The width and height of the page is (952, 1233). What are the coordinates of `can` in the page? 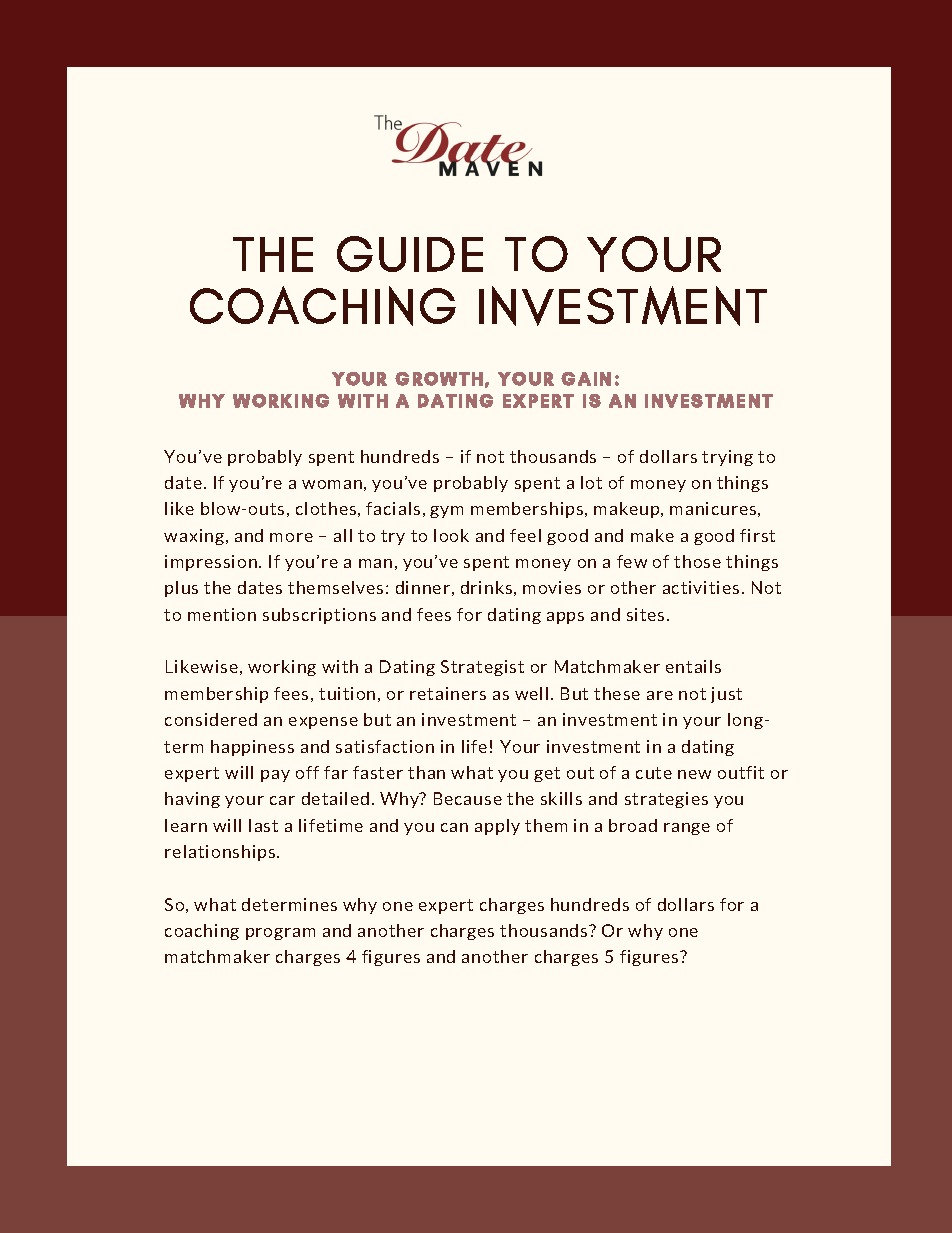 It's located at (454, 827).
